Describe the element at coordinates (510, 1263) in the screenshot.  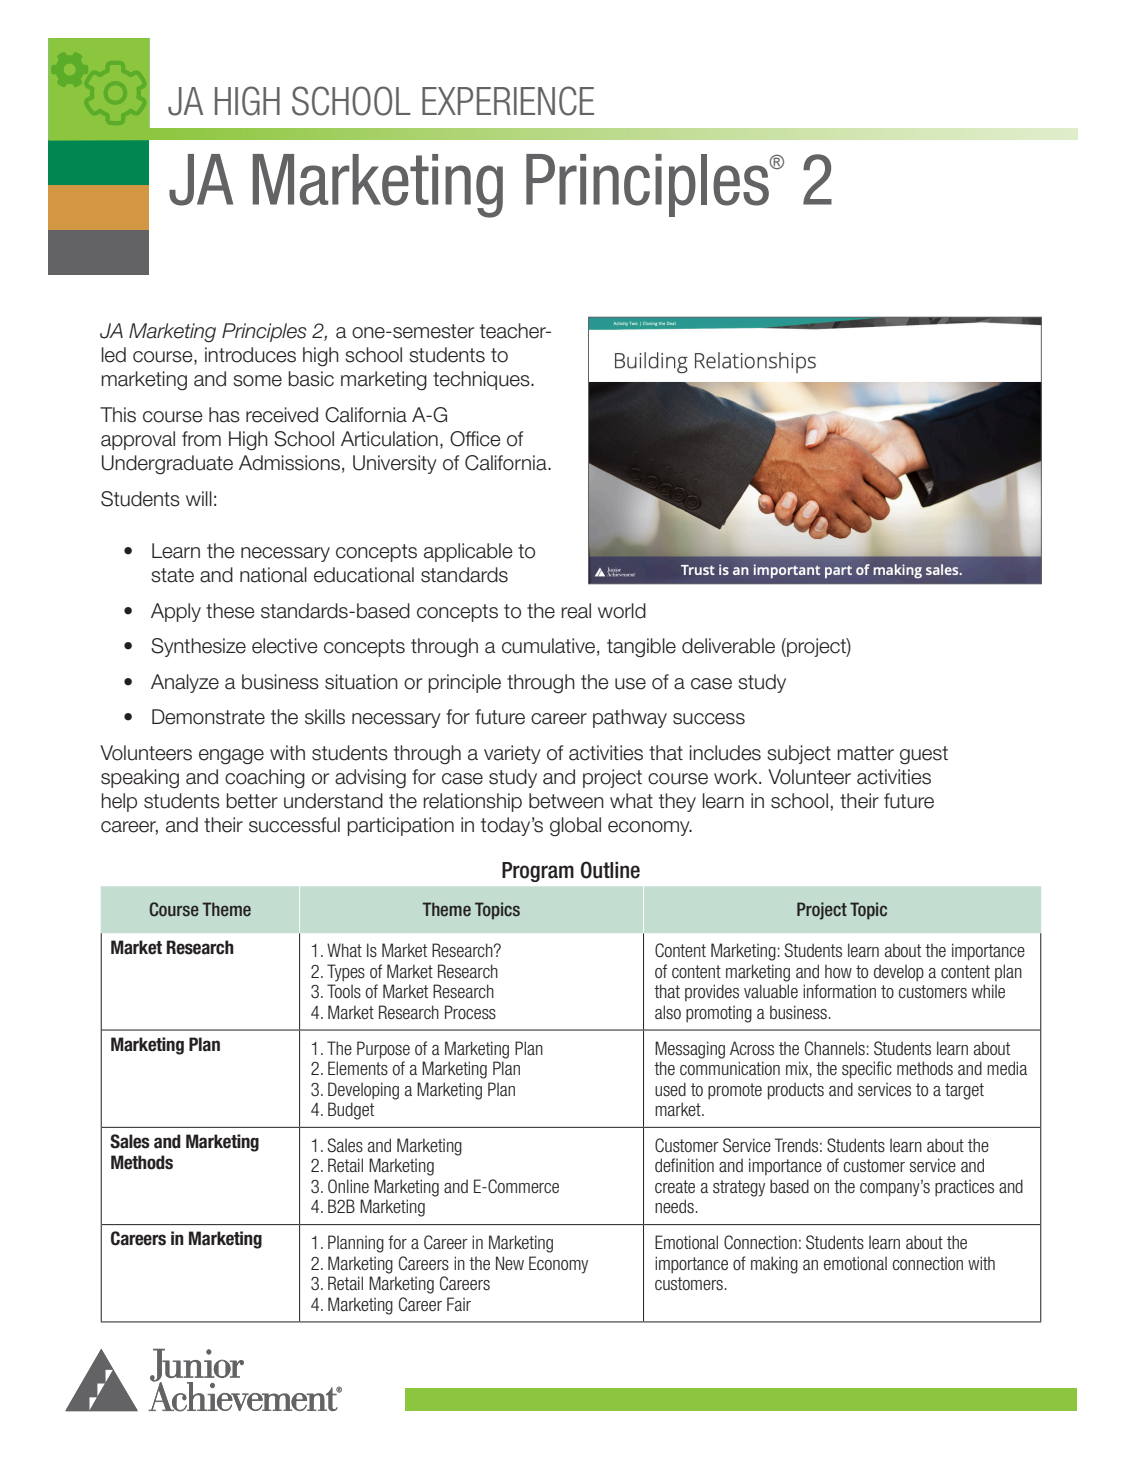
I see `New` at that location.
